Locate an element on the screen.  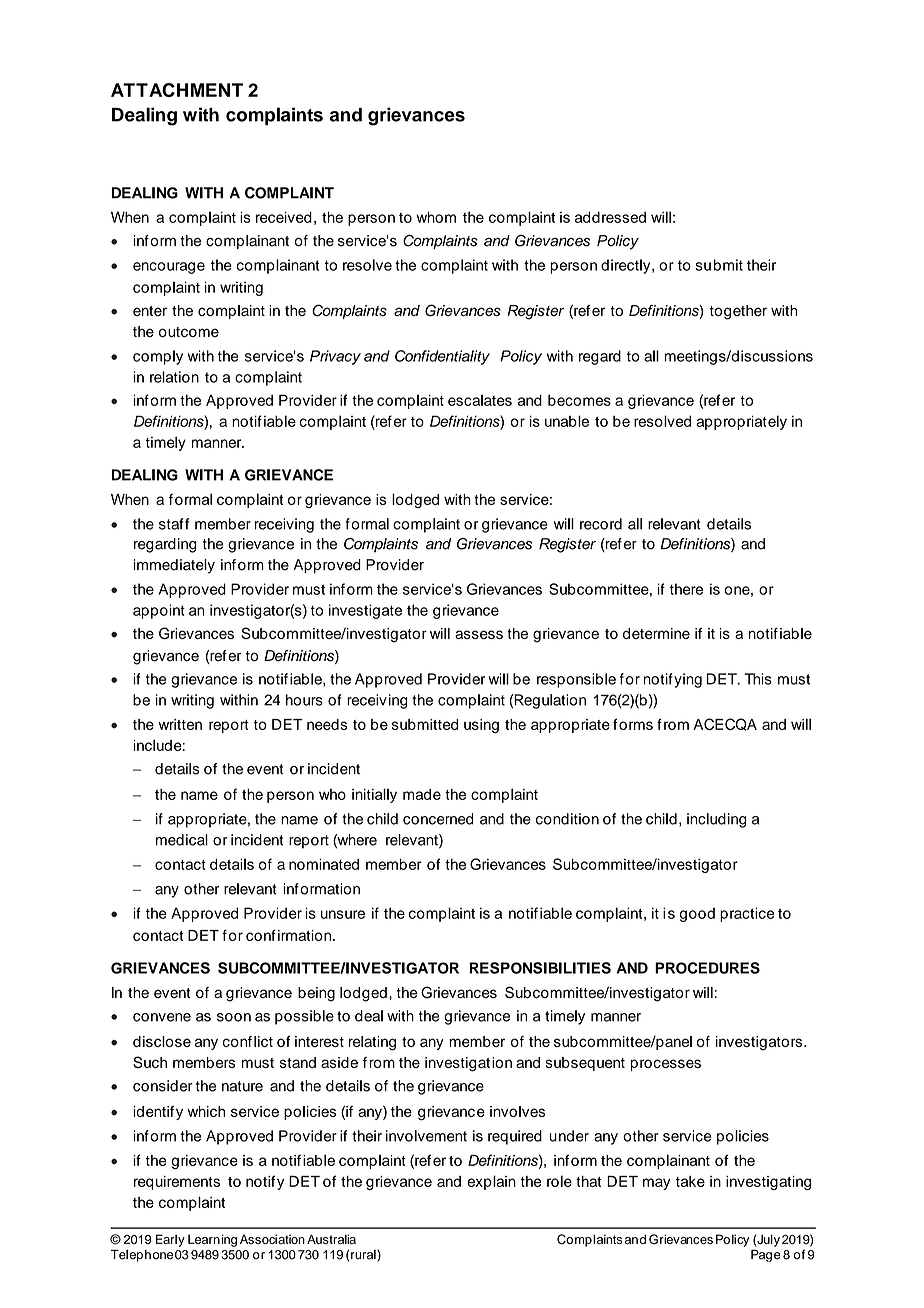
Learning is located at coordinates (212, 1240).
